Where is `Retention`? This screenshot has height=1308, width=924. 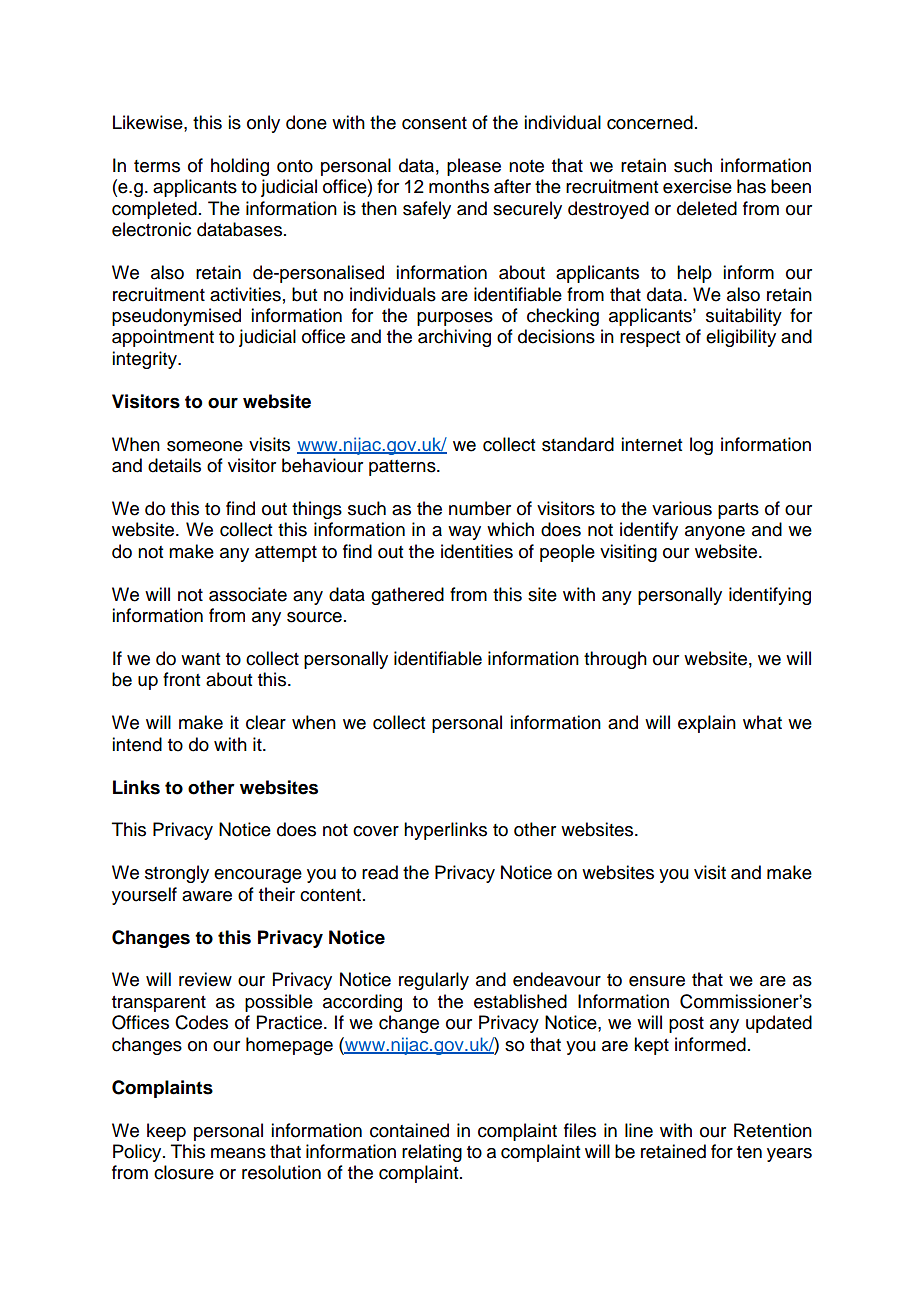 Retention is located at coordinates (773, 1130).
